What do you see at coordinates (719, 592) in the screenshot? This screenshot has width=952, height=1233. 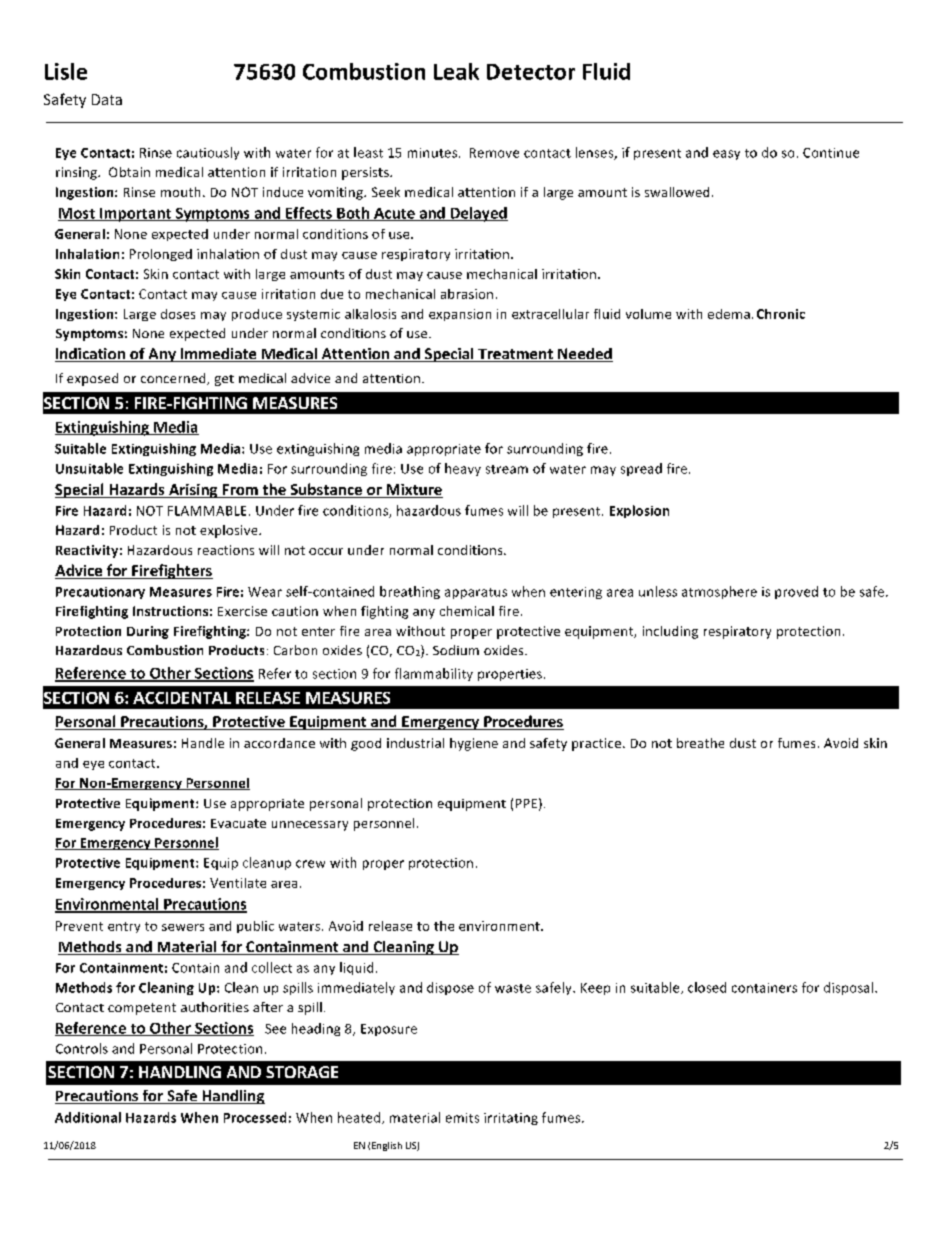 I see `atmosphere` at bounding box center [719, 592].
